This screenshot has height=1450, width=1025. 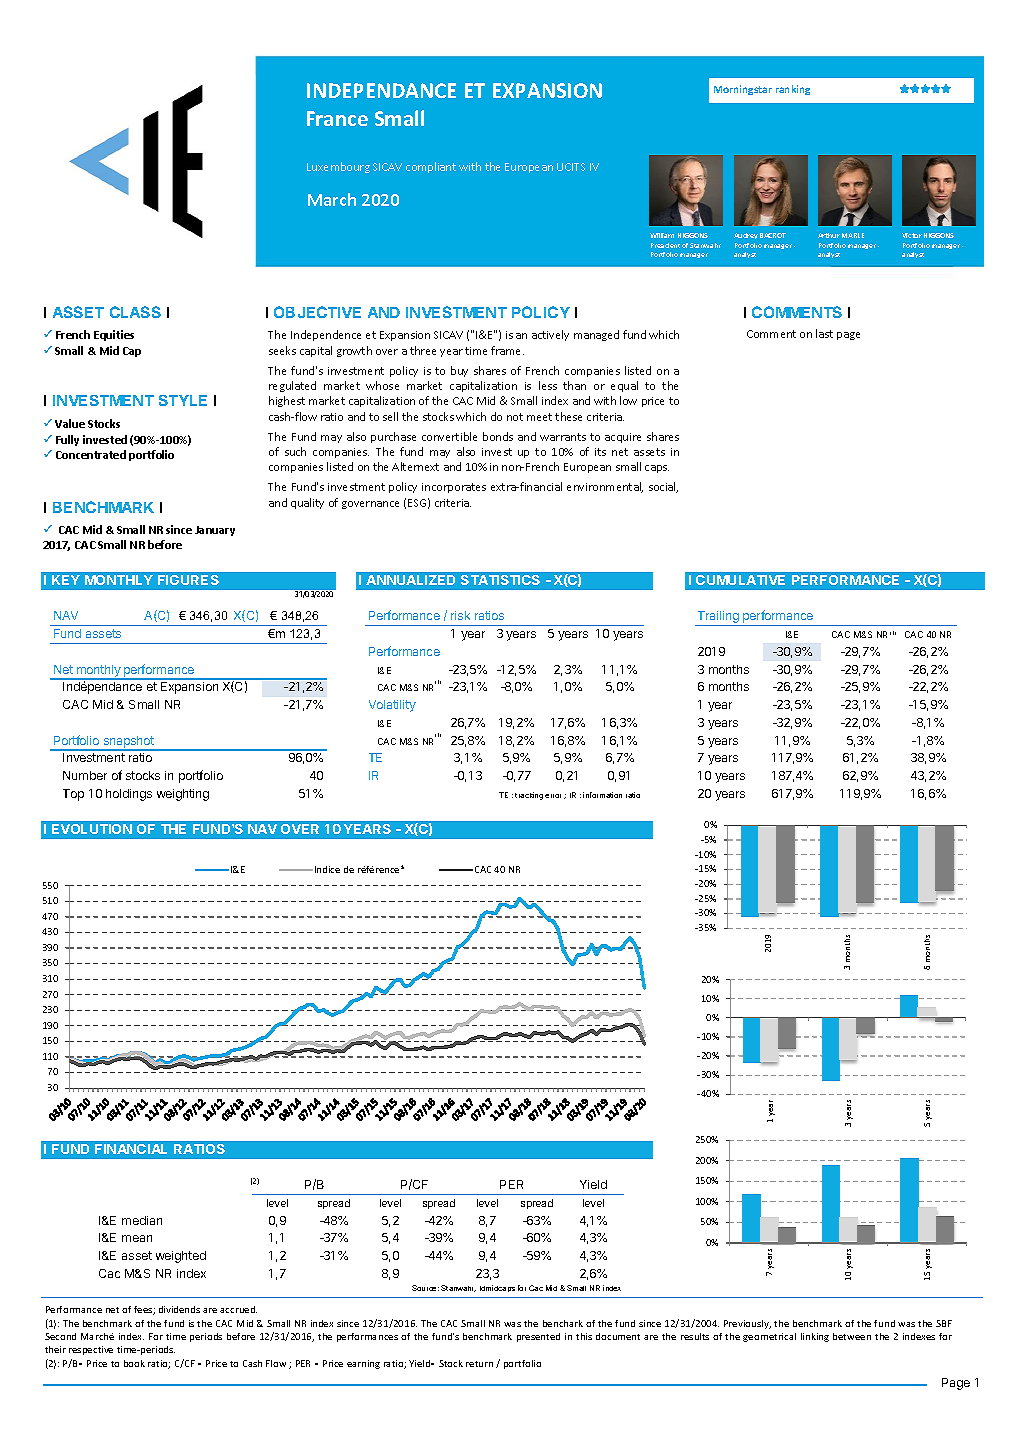 I want to click on ranking, so click(x=793, y=90).
